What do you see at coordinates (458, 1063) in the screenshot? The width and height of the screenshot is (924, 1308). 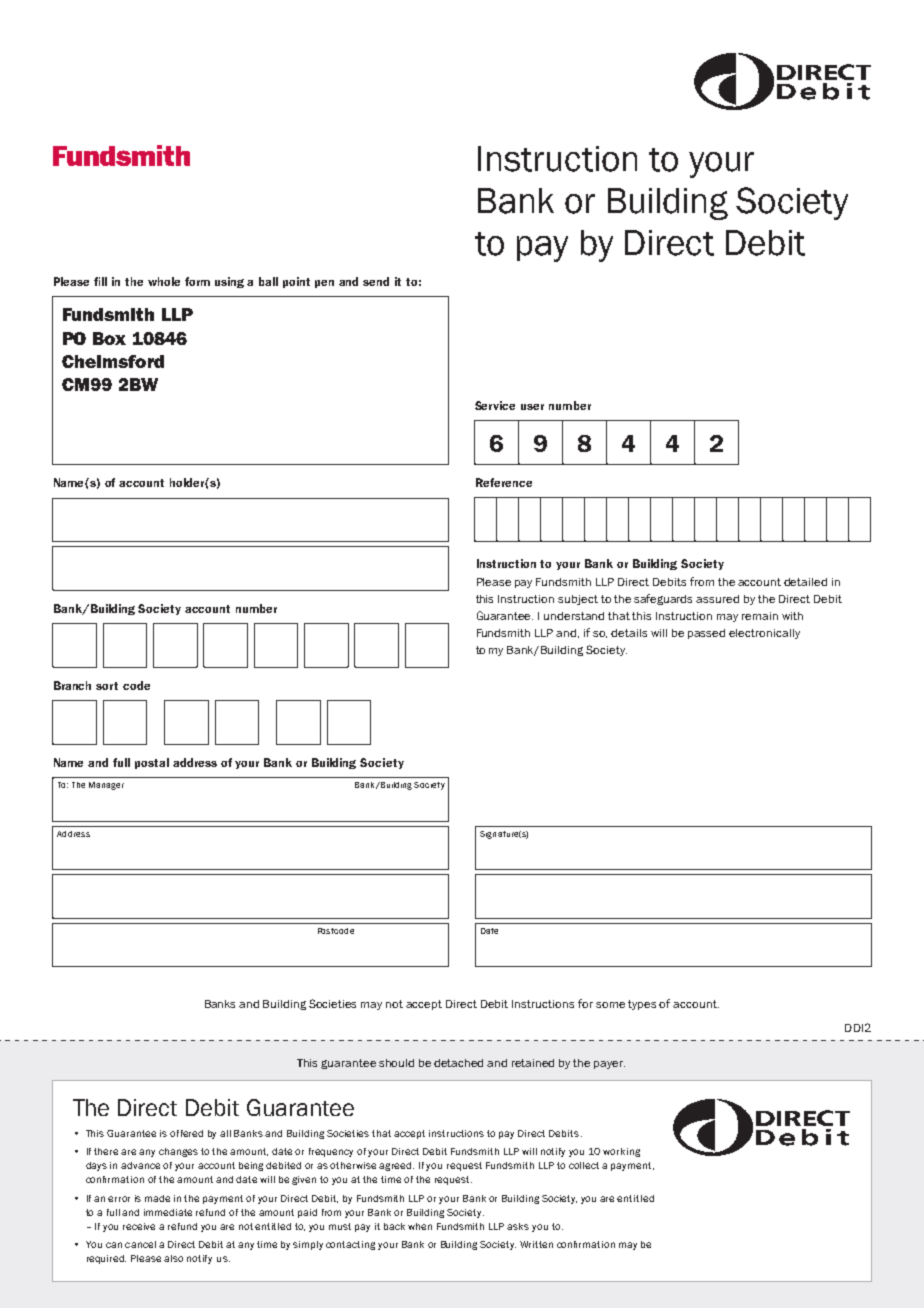 I see `detached` at bounding box center [458, 1063].
